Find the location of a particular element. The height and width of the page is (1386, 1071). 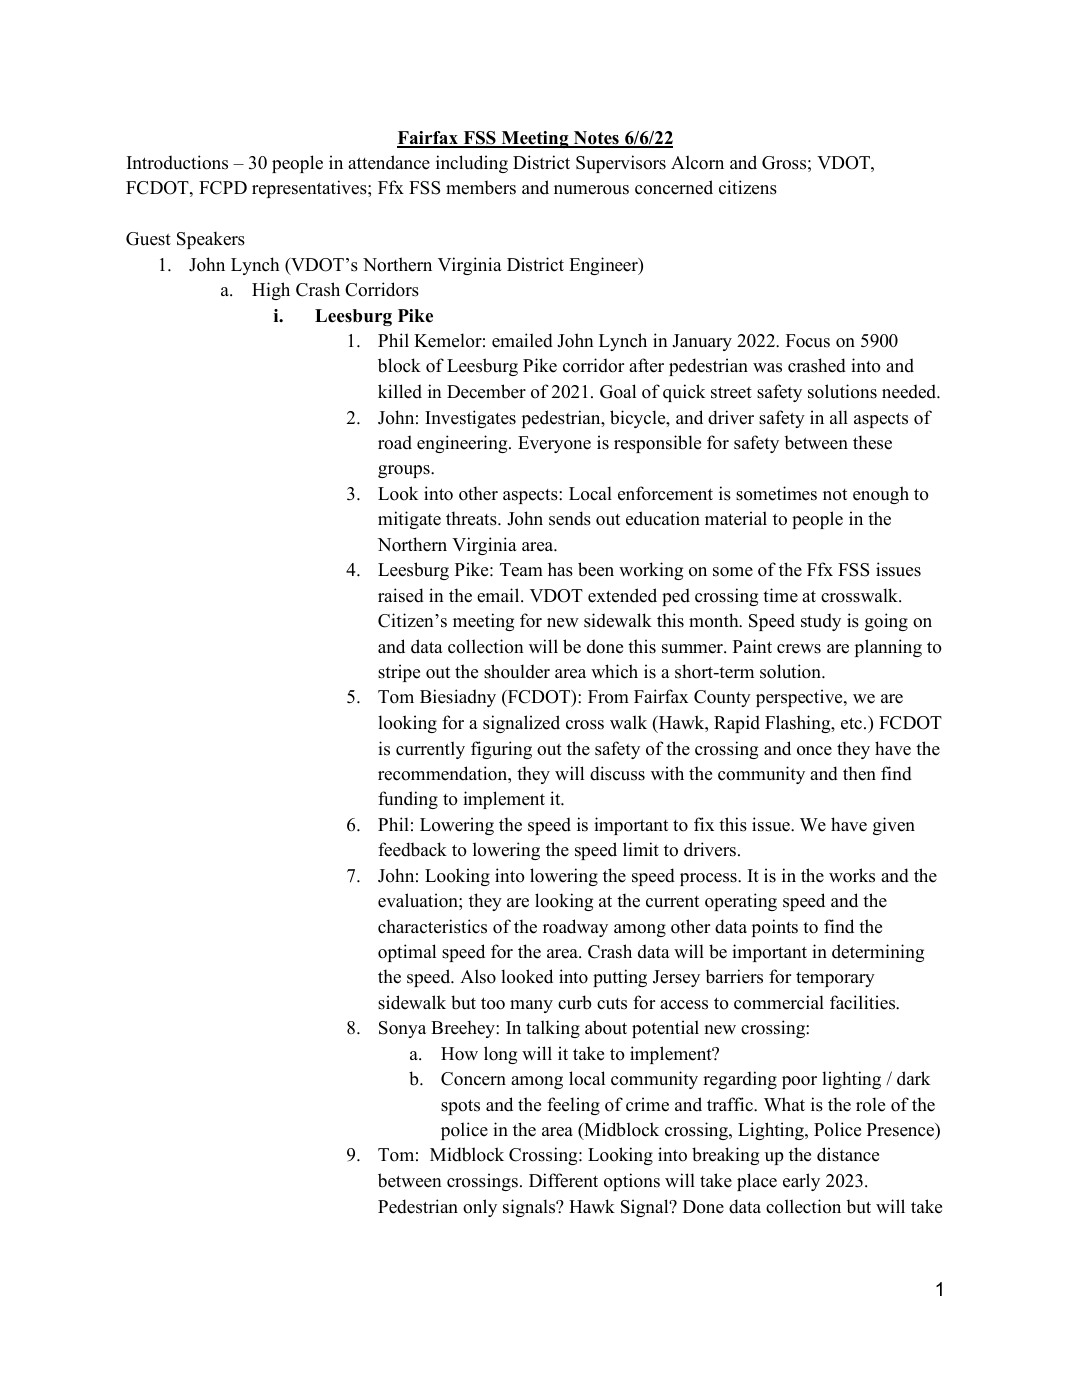

early is located at coordinates (801, 1182).
